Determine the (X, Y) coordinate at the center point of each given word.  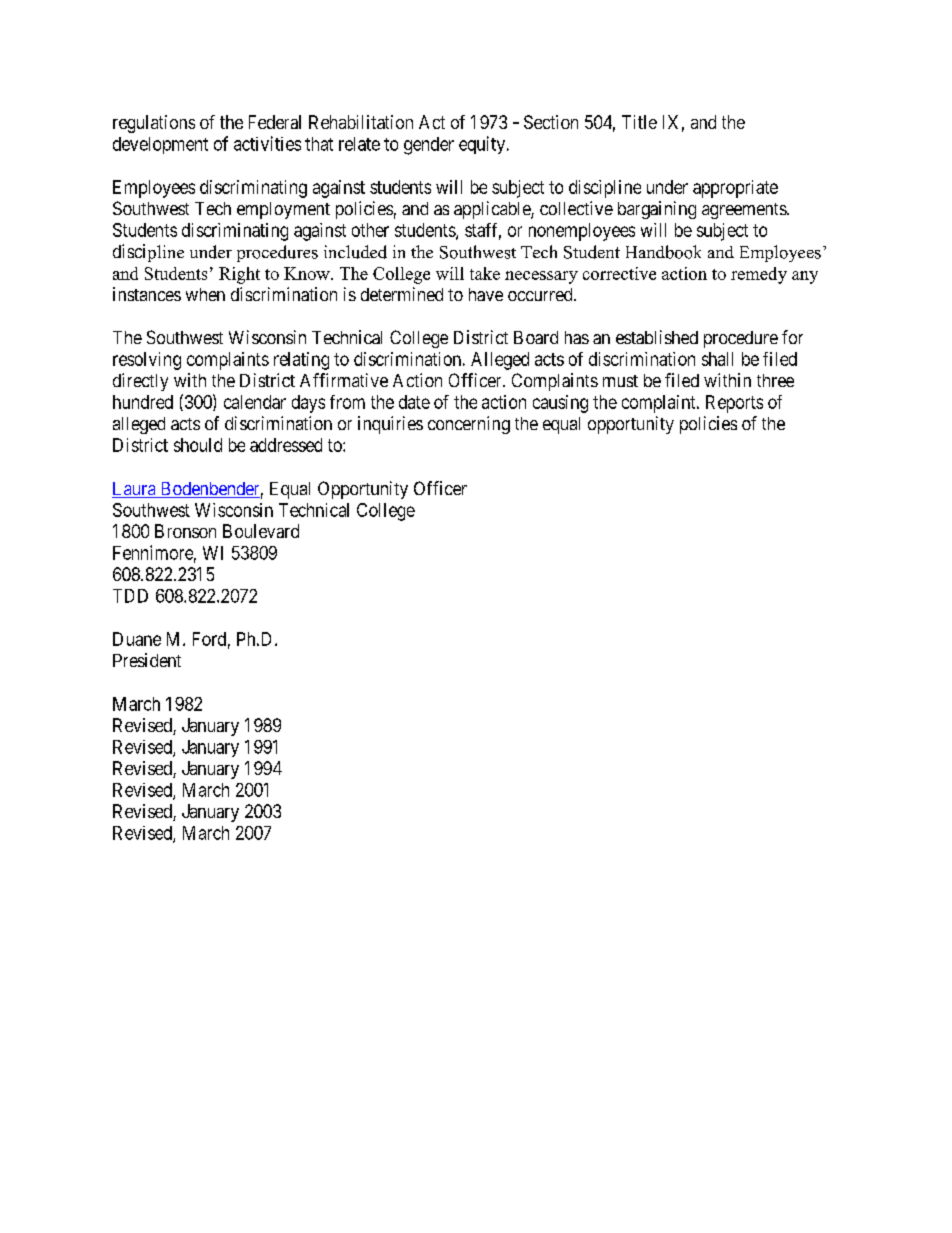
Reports (734, 404)
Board (536, 337)
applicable (493, 210)
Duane (137, 639)
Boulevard (261, 531)
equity (483, 145)
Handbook (663, 252)
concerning (469, 425)
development (160, 145)
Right (239, 275)
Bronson (185, 531)
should (198, 445)
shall (717, 359)
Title (639, 122)
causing (560, 404)
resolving (147, 361)
